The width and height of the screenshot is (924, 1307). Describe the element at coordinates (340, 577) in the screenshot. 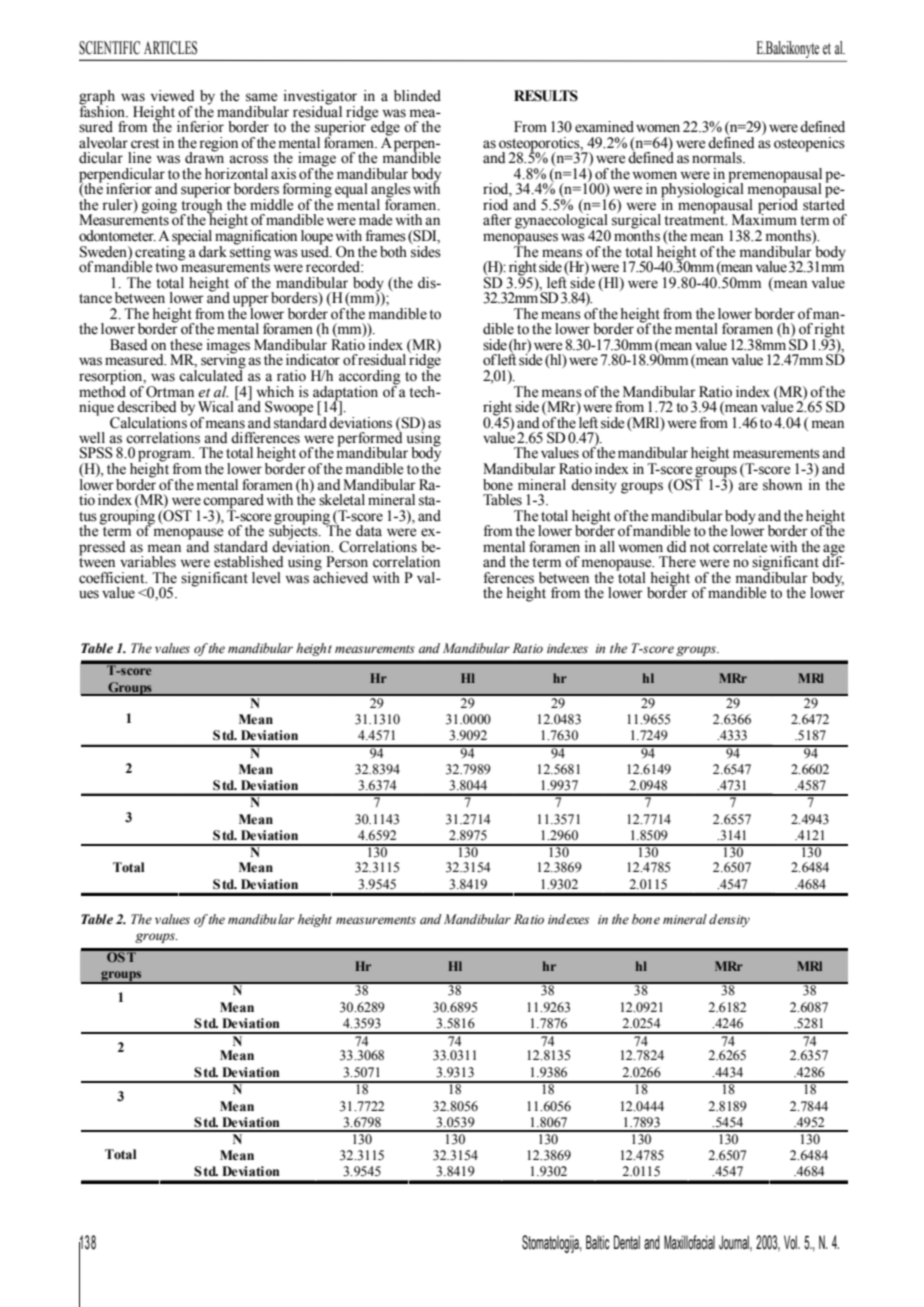

I see `achieved` at that location.
